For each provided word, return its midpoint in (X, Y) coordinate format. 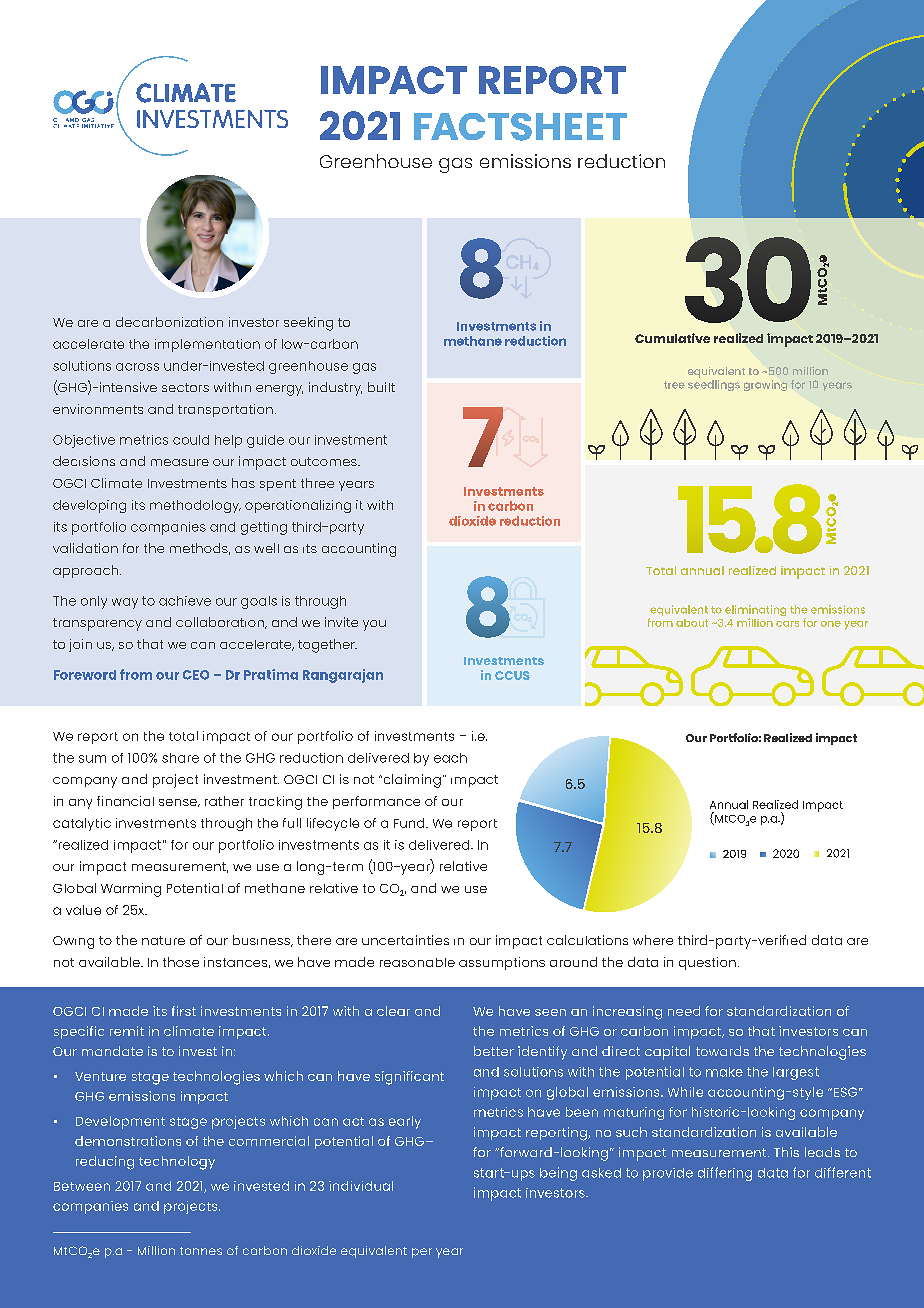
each (450, 758)
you (374, 625)
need (684, 1011)
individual (361, 1186)
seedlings (714, 385)
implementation (207, 345)
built (381, 387)
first (184, 1011)
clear (393, 1011)
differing (725, 1174)
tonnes (201, 1251)
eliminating (755, 612)
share (180, 758)
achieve (185, 601)
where (653, 940)
